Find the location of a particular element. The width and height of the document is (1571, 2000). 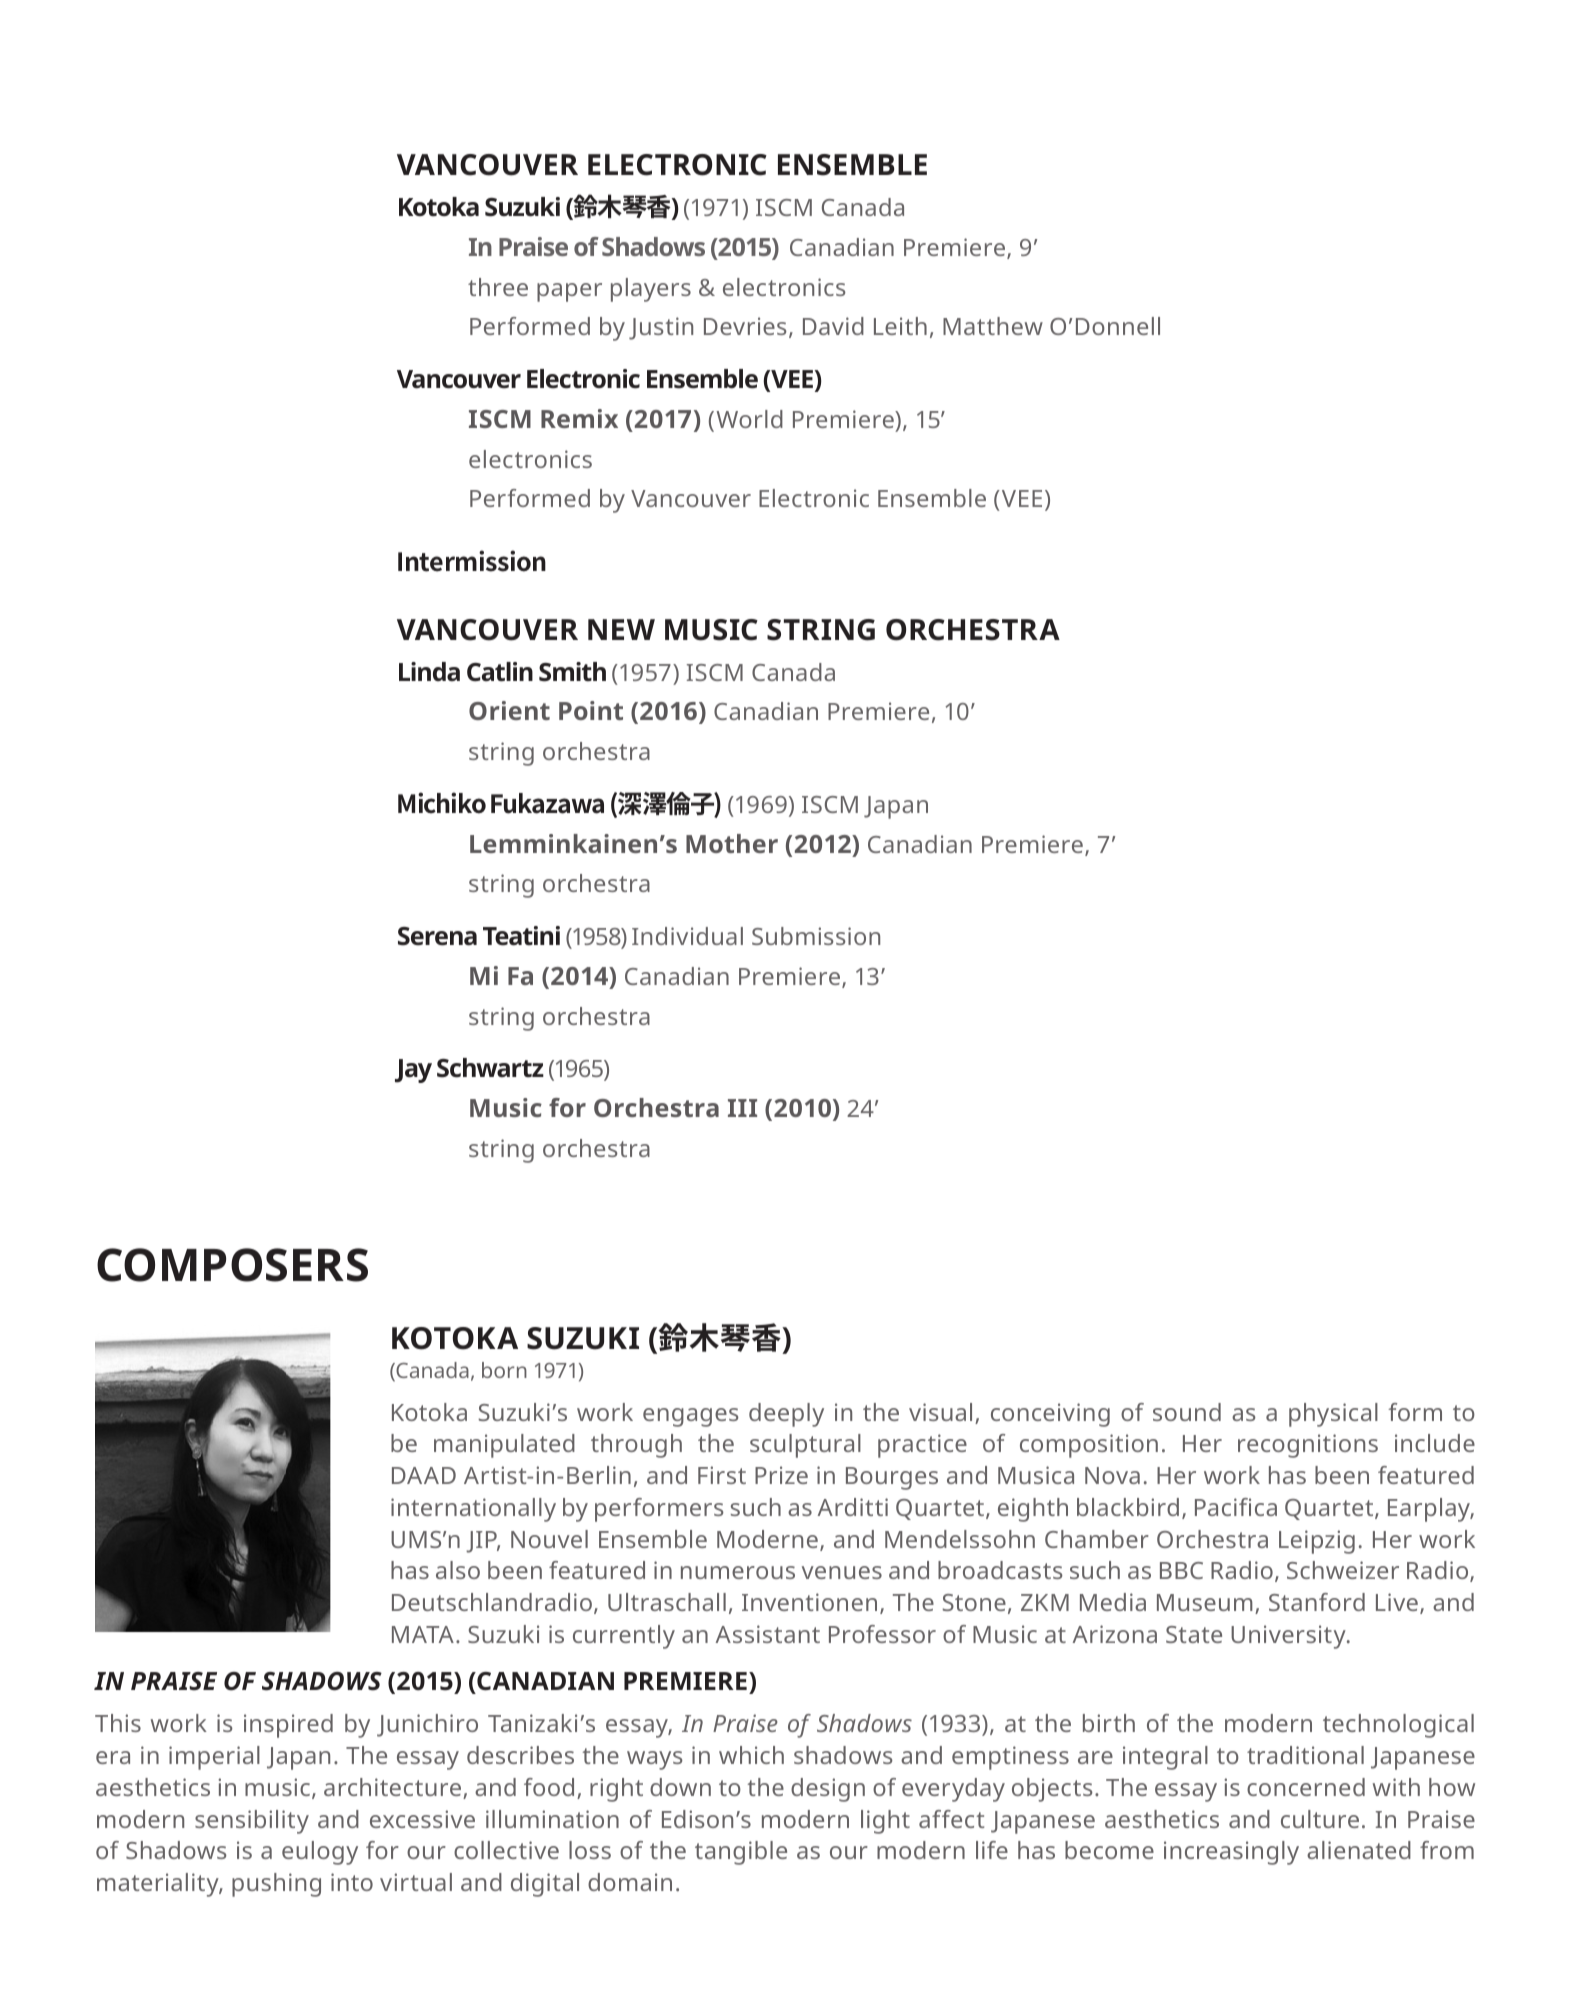

Matthew is located at coordinates (993, 326).
